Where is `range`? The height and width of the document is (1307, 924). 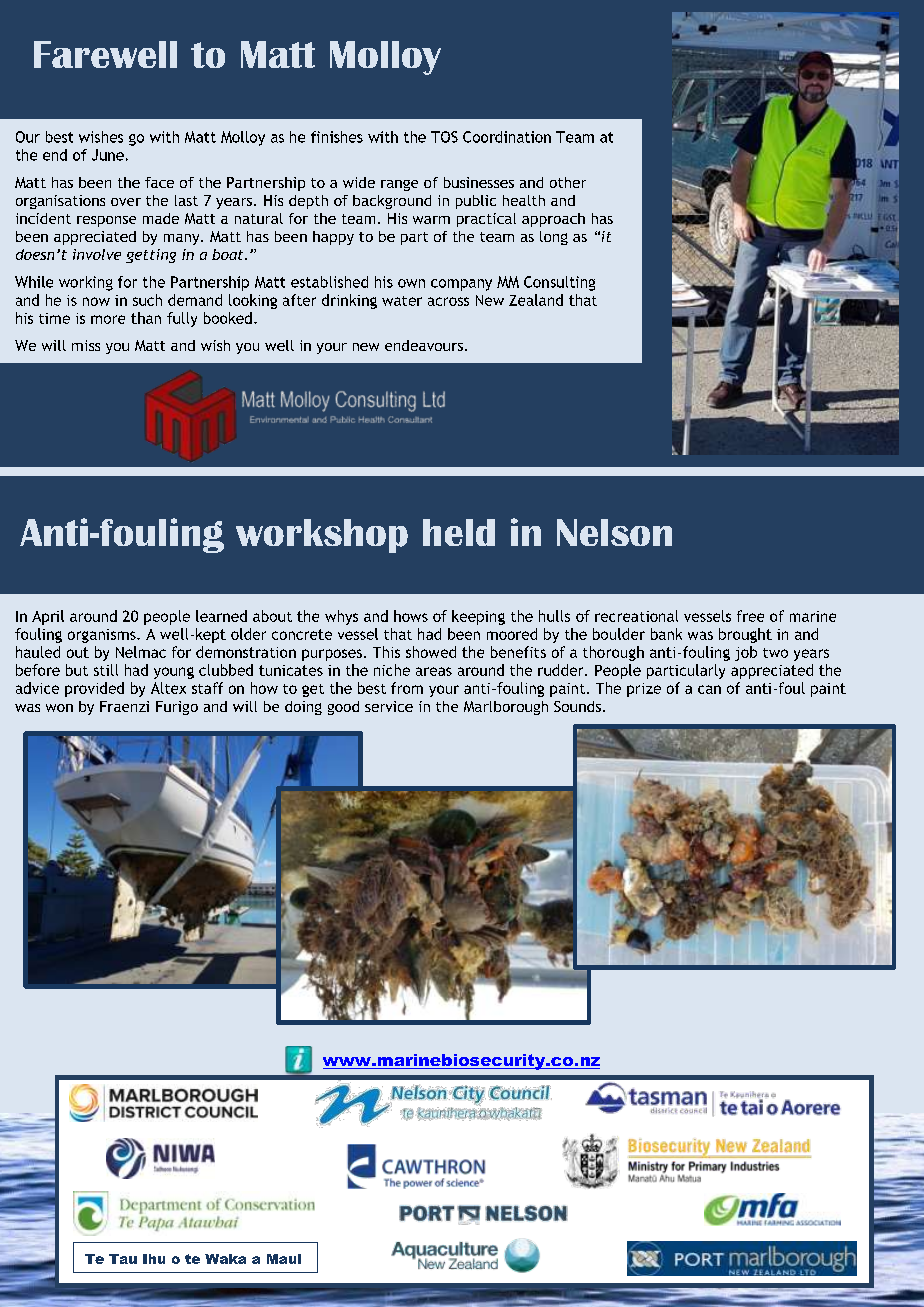 range is located at coordinates (399, 185).
